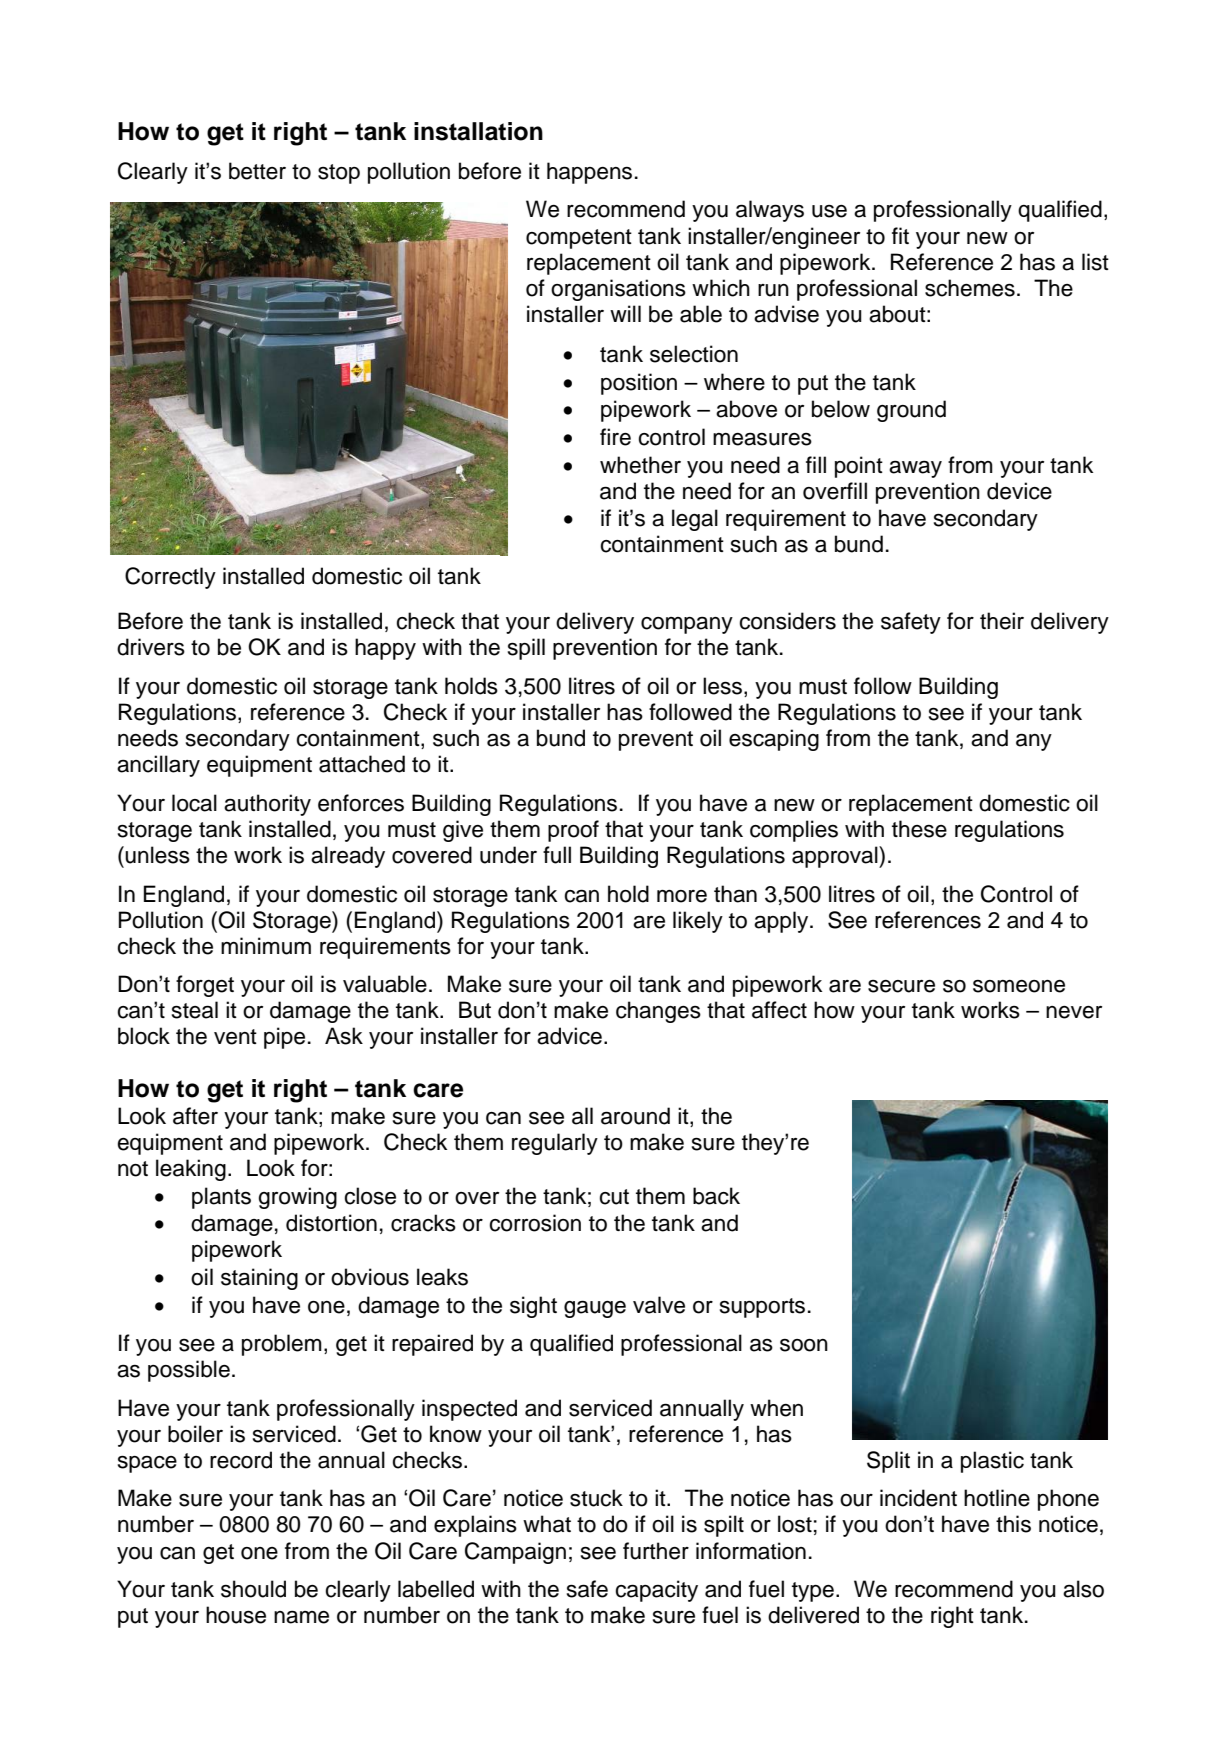 This image has width=1228, height=1738. What do you see at coordinates (557, 855) in the image?
I see `full` at bounding box center [557, 855].
